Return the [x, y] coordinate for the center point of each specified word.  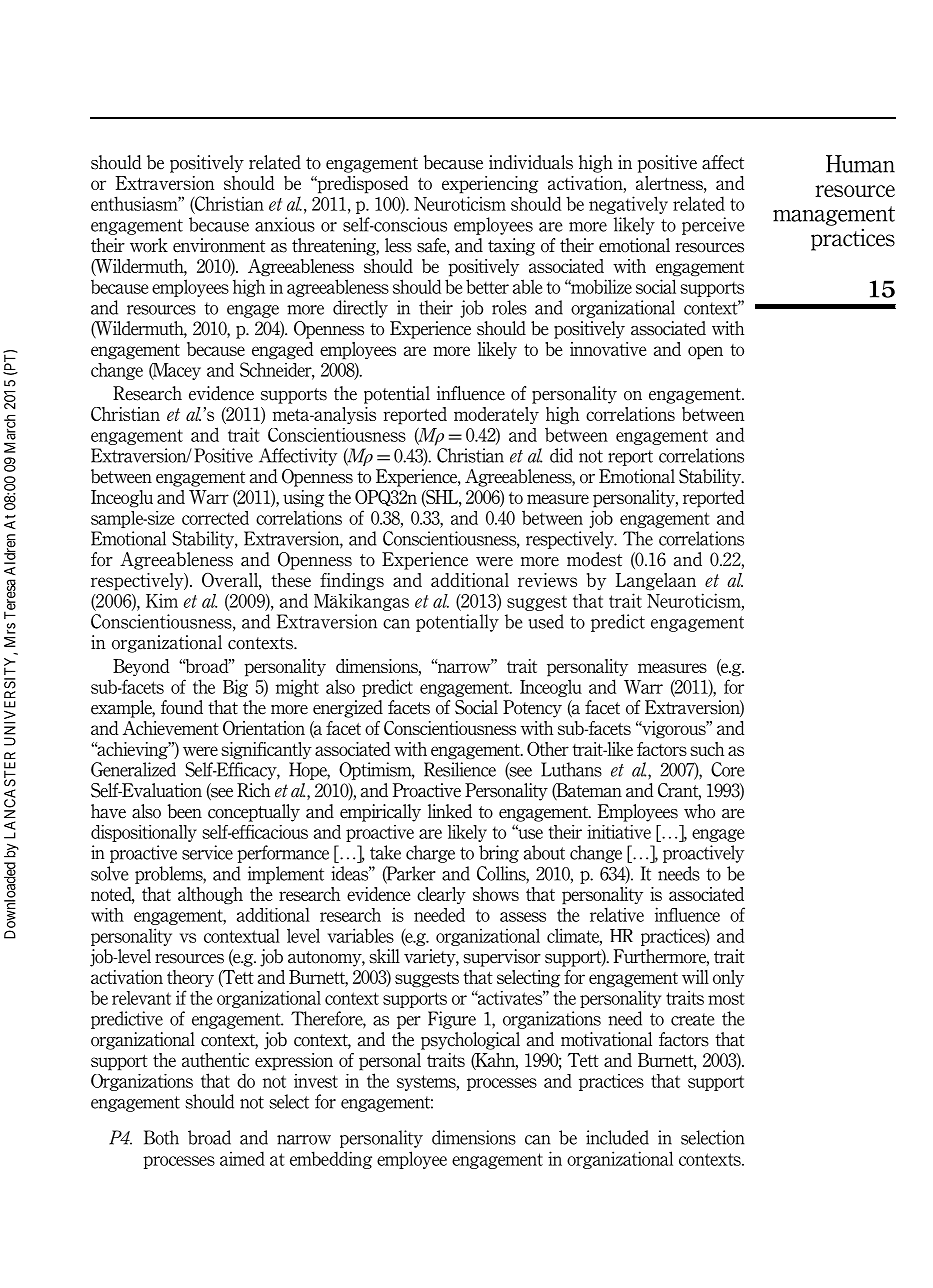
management [834, 216]
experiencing [490, 185]
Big [235, 688]
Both [161, 1137]
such [707, 749]
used [546, 621]
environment [219, 245]
